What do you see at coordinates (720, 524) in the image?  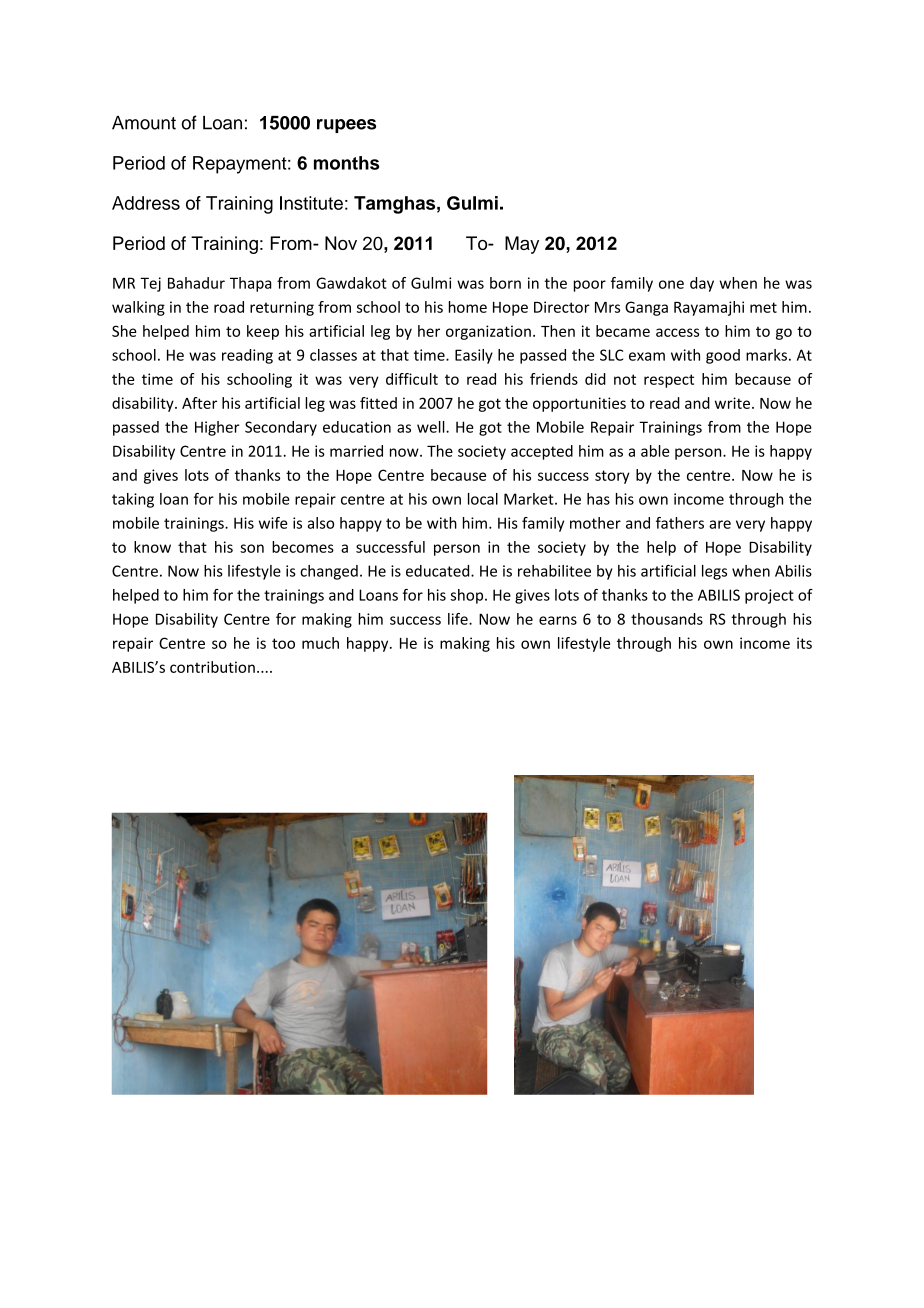 I see `are` at bounding box center [720, 524].
